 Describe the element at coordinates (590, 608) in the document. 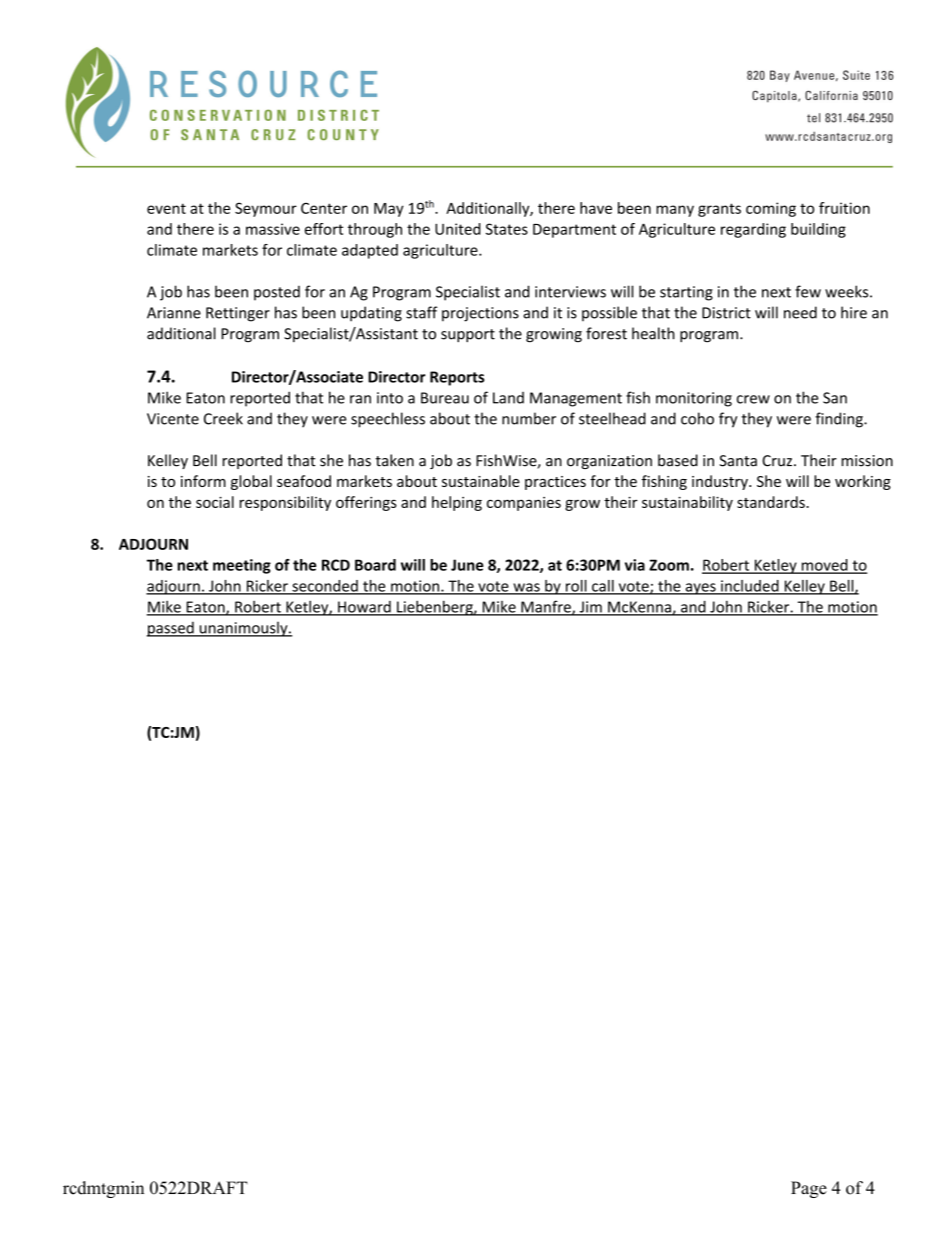

I see `Jim` at that location.
